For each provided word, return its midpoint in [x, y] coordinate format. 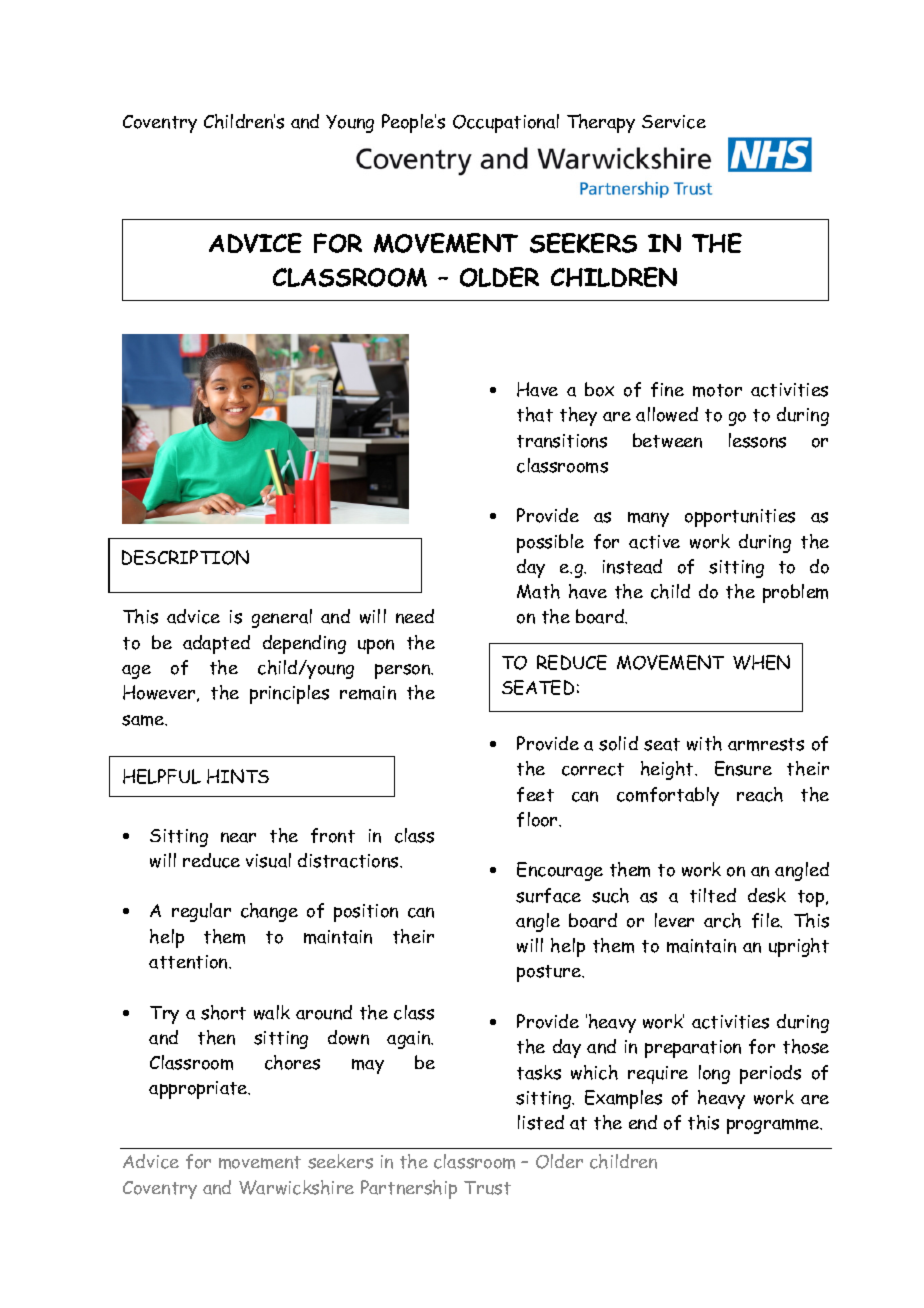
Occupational [506, 123]
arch [722, 920]
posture [550, 973]
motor [717, 390]
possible [550, 543]
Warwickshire [296, 1187]
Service [674, 122]
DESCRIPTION [185, 557]
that [535, 414]
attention [189, 962]
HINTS [238, 776]
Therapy [601, 123]
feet [535, 794]
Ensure [743, 768]
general [282, 618]
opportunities [740, 518]
